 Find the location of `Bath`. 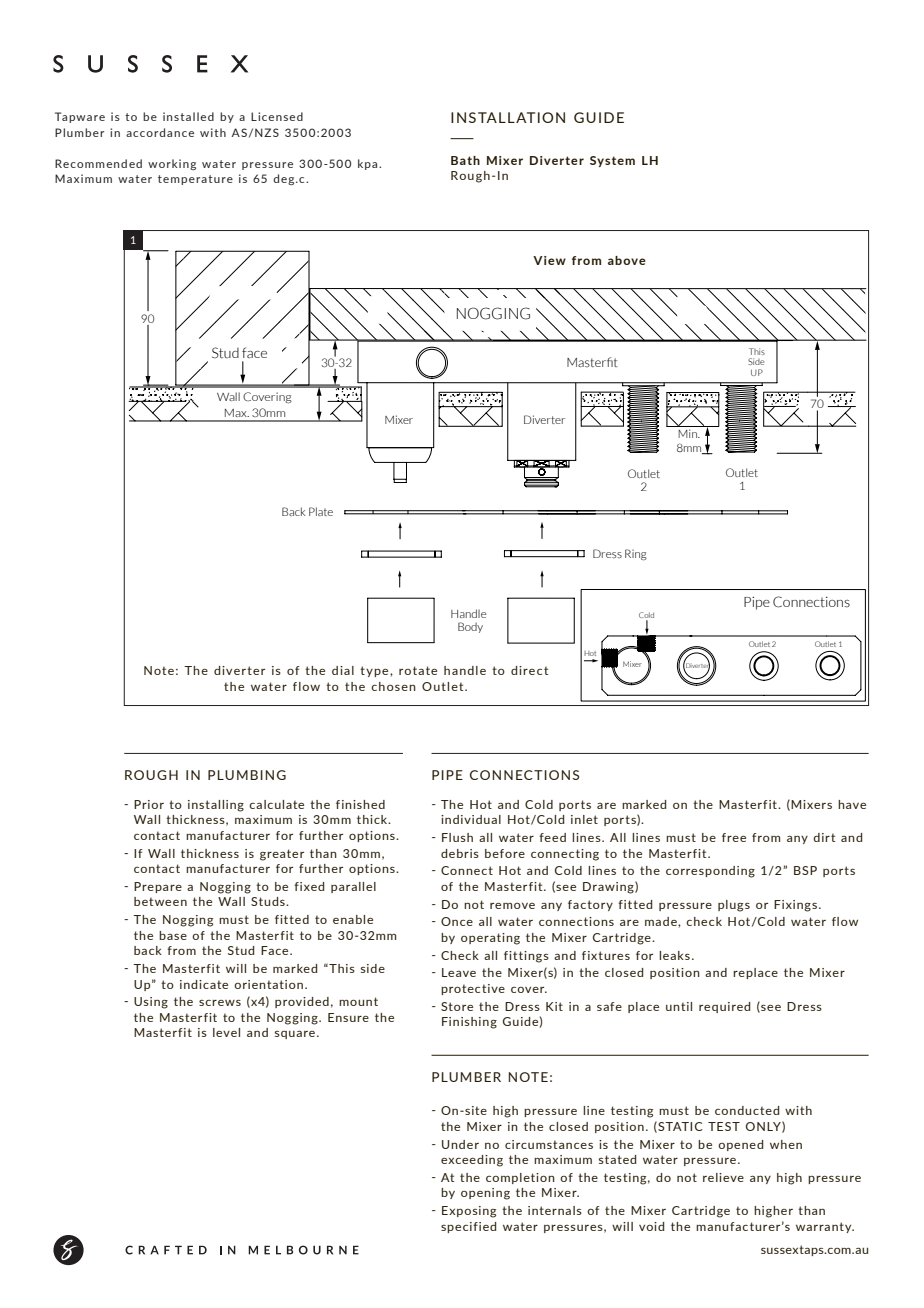

Bath is located at coordinates (465, 160).
